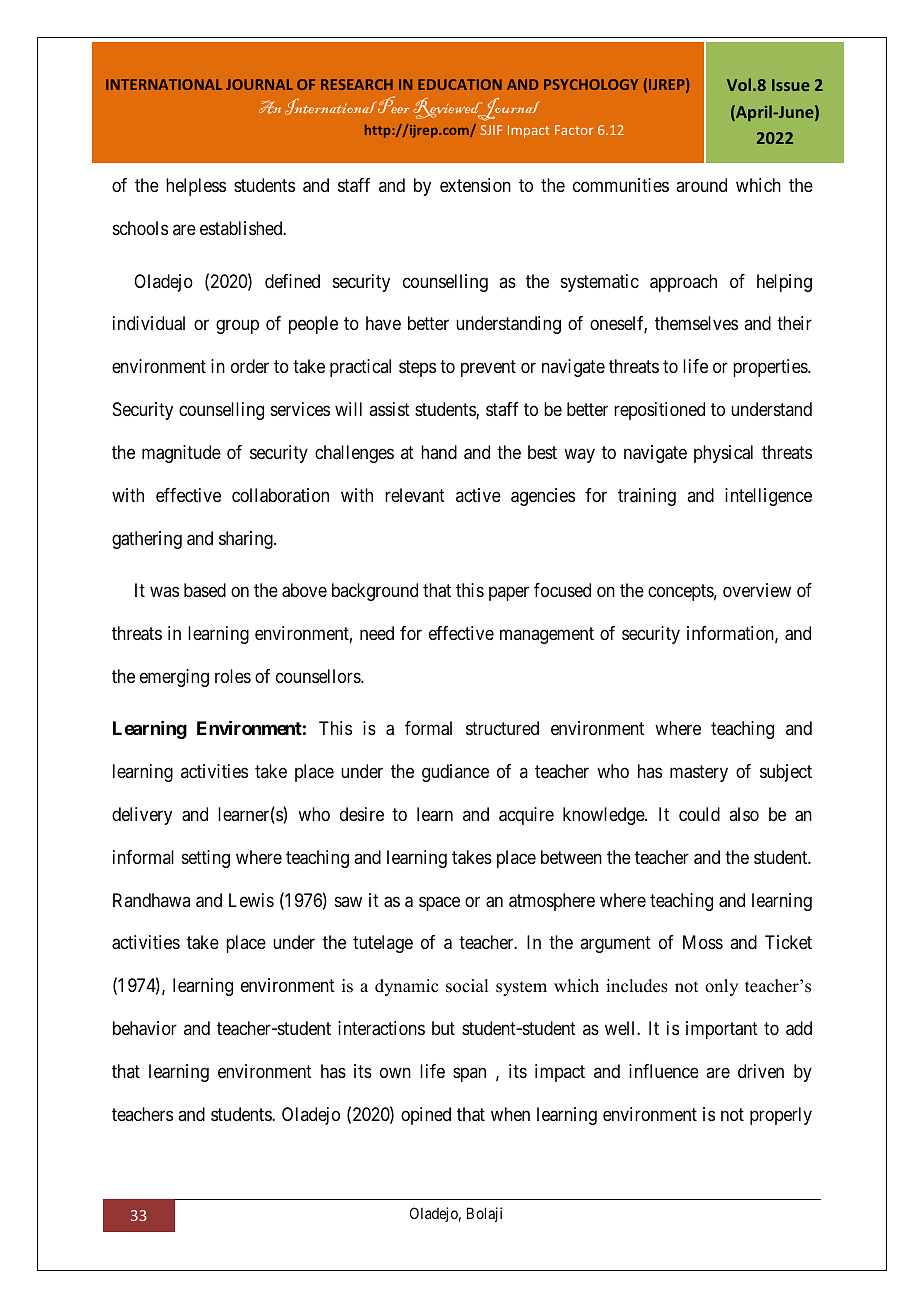  I want to click on helpless, so click(196, 187).
